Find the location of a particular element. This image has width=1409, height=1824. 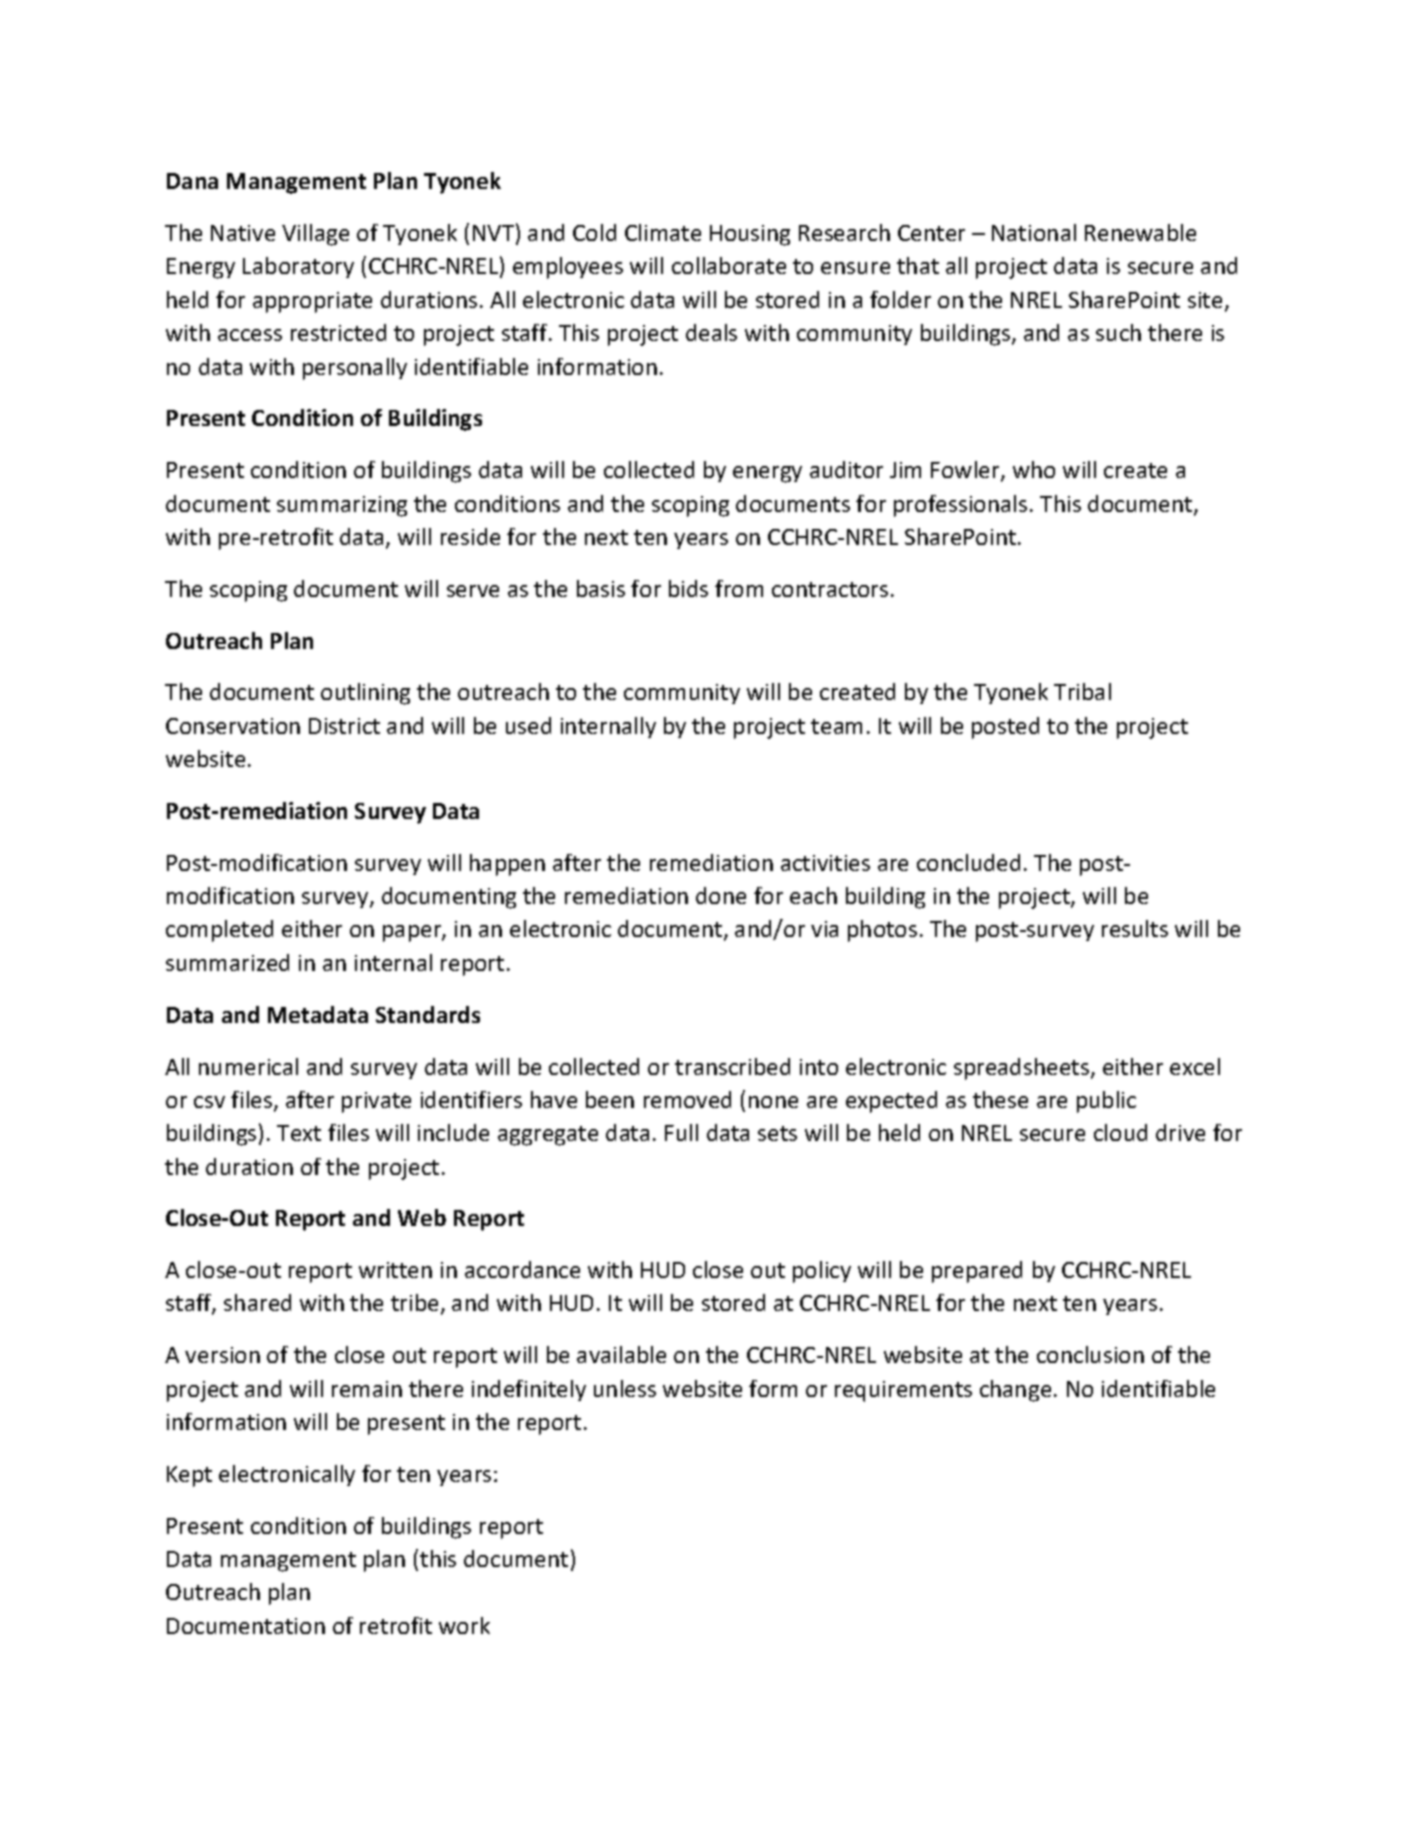

results is located at coordinates (1135, 928).
